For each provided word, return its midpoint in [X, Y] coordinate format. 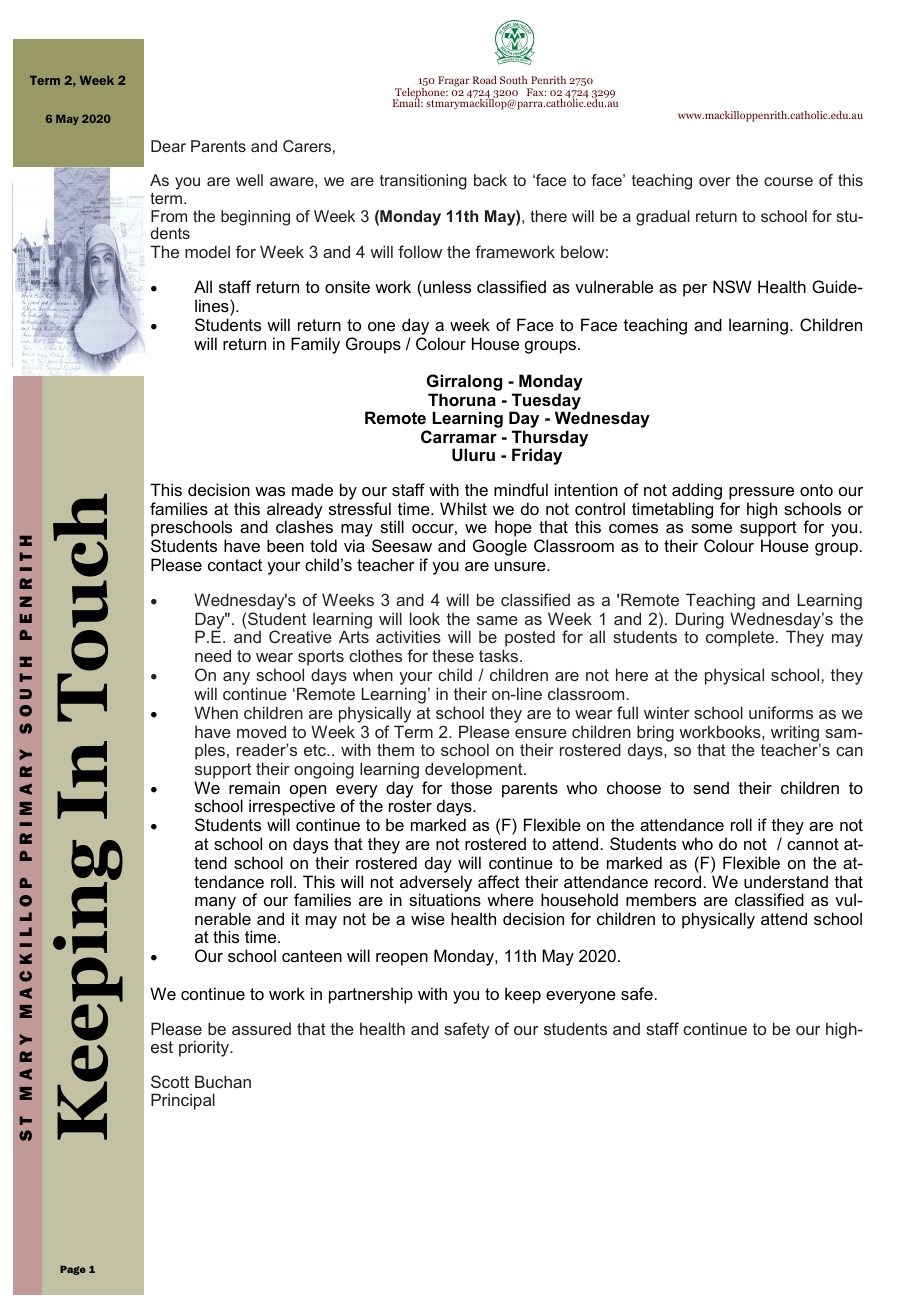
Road [485, 80]
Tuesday [545, 402]
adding [698, 493]
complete [740, 638]
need [213, 655]
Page [73, 1270]
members [661, 899]
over [714, 181]
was [270, 491]
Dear [168, 146]
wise [428, 918]
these [453, 655]
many [215, 905]
